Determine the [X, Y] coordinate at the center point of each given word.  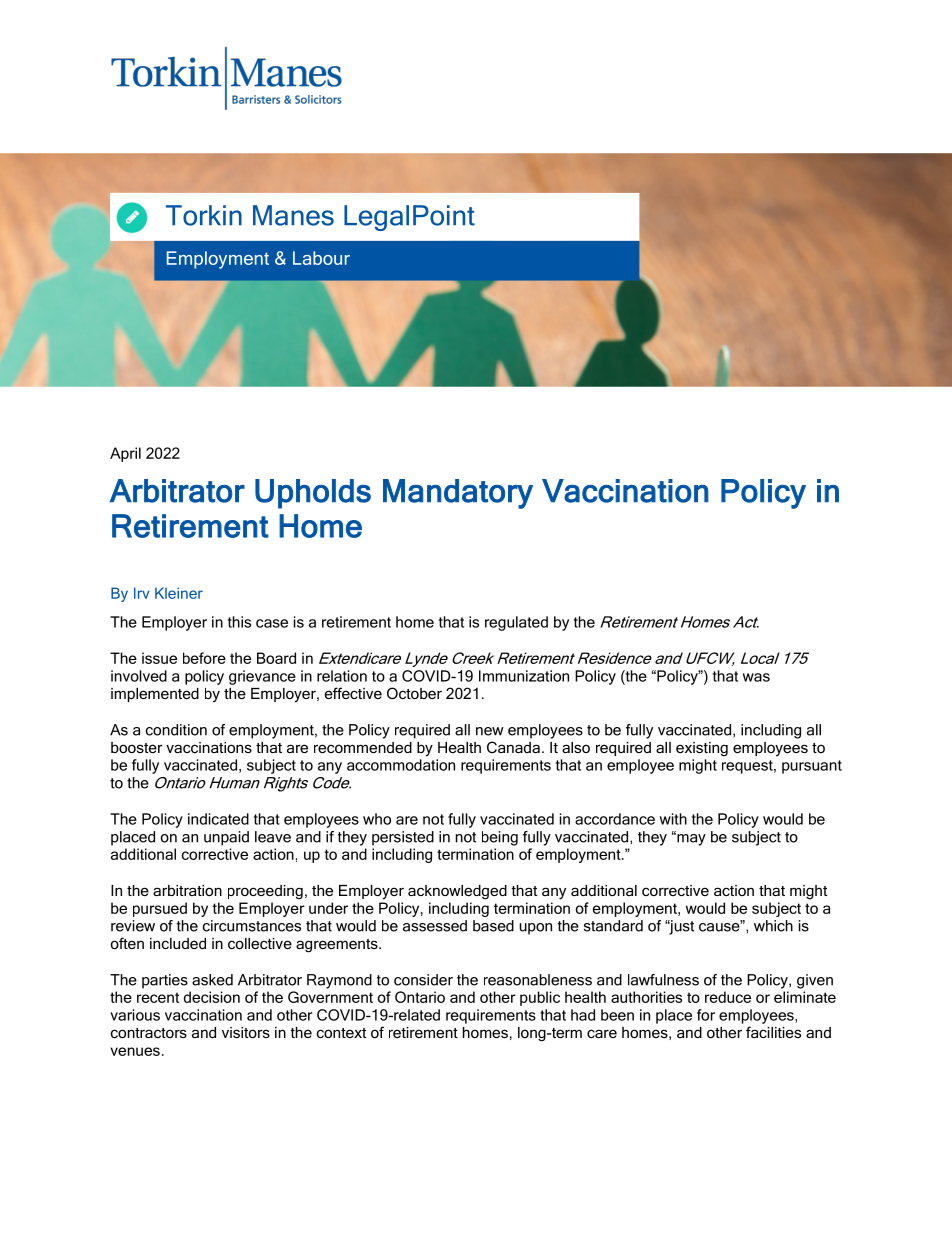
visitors [246, 1032]
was [756, 677]
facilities [773, 1032]
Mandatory [458, 494]
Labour [321, 258]
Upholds [313, 494]
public [540, 998]
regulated [516, 623]
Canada [513, 747]
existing [702, 749]
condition [176, 730]
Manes [293, 215]
